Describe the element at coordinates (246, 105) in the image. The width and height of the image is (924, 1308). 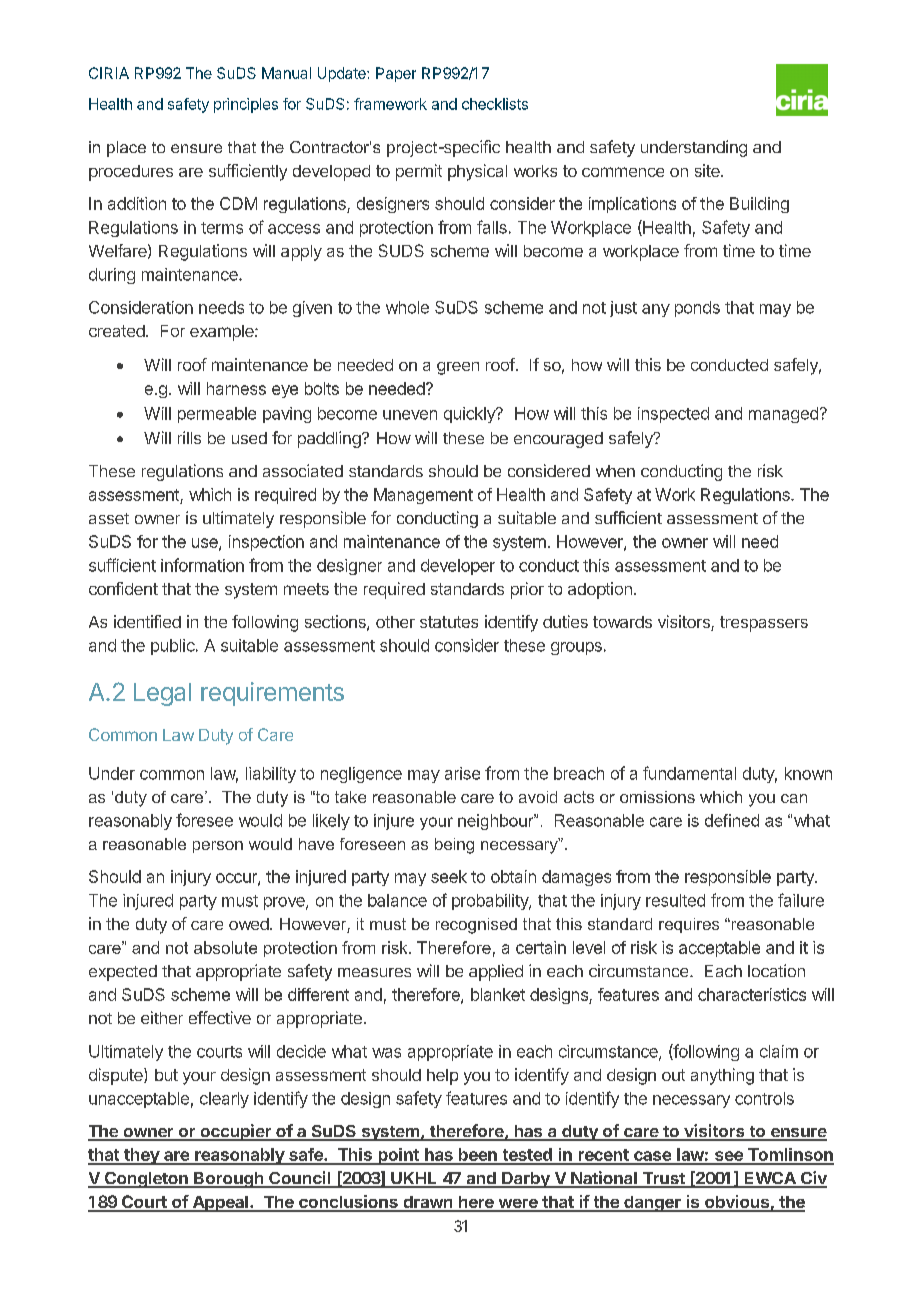
I see `principles` at that location.
